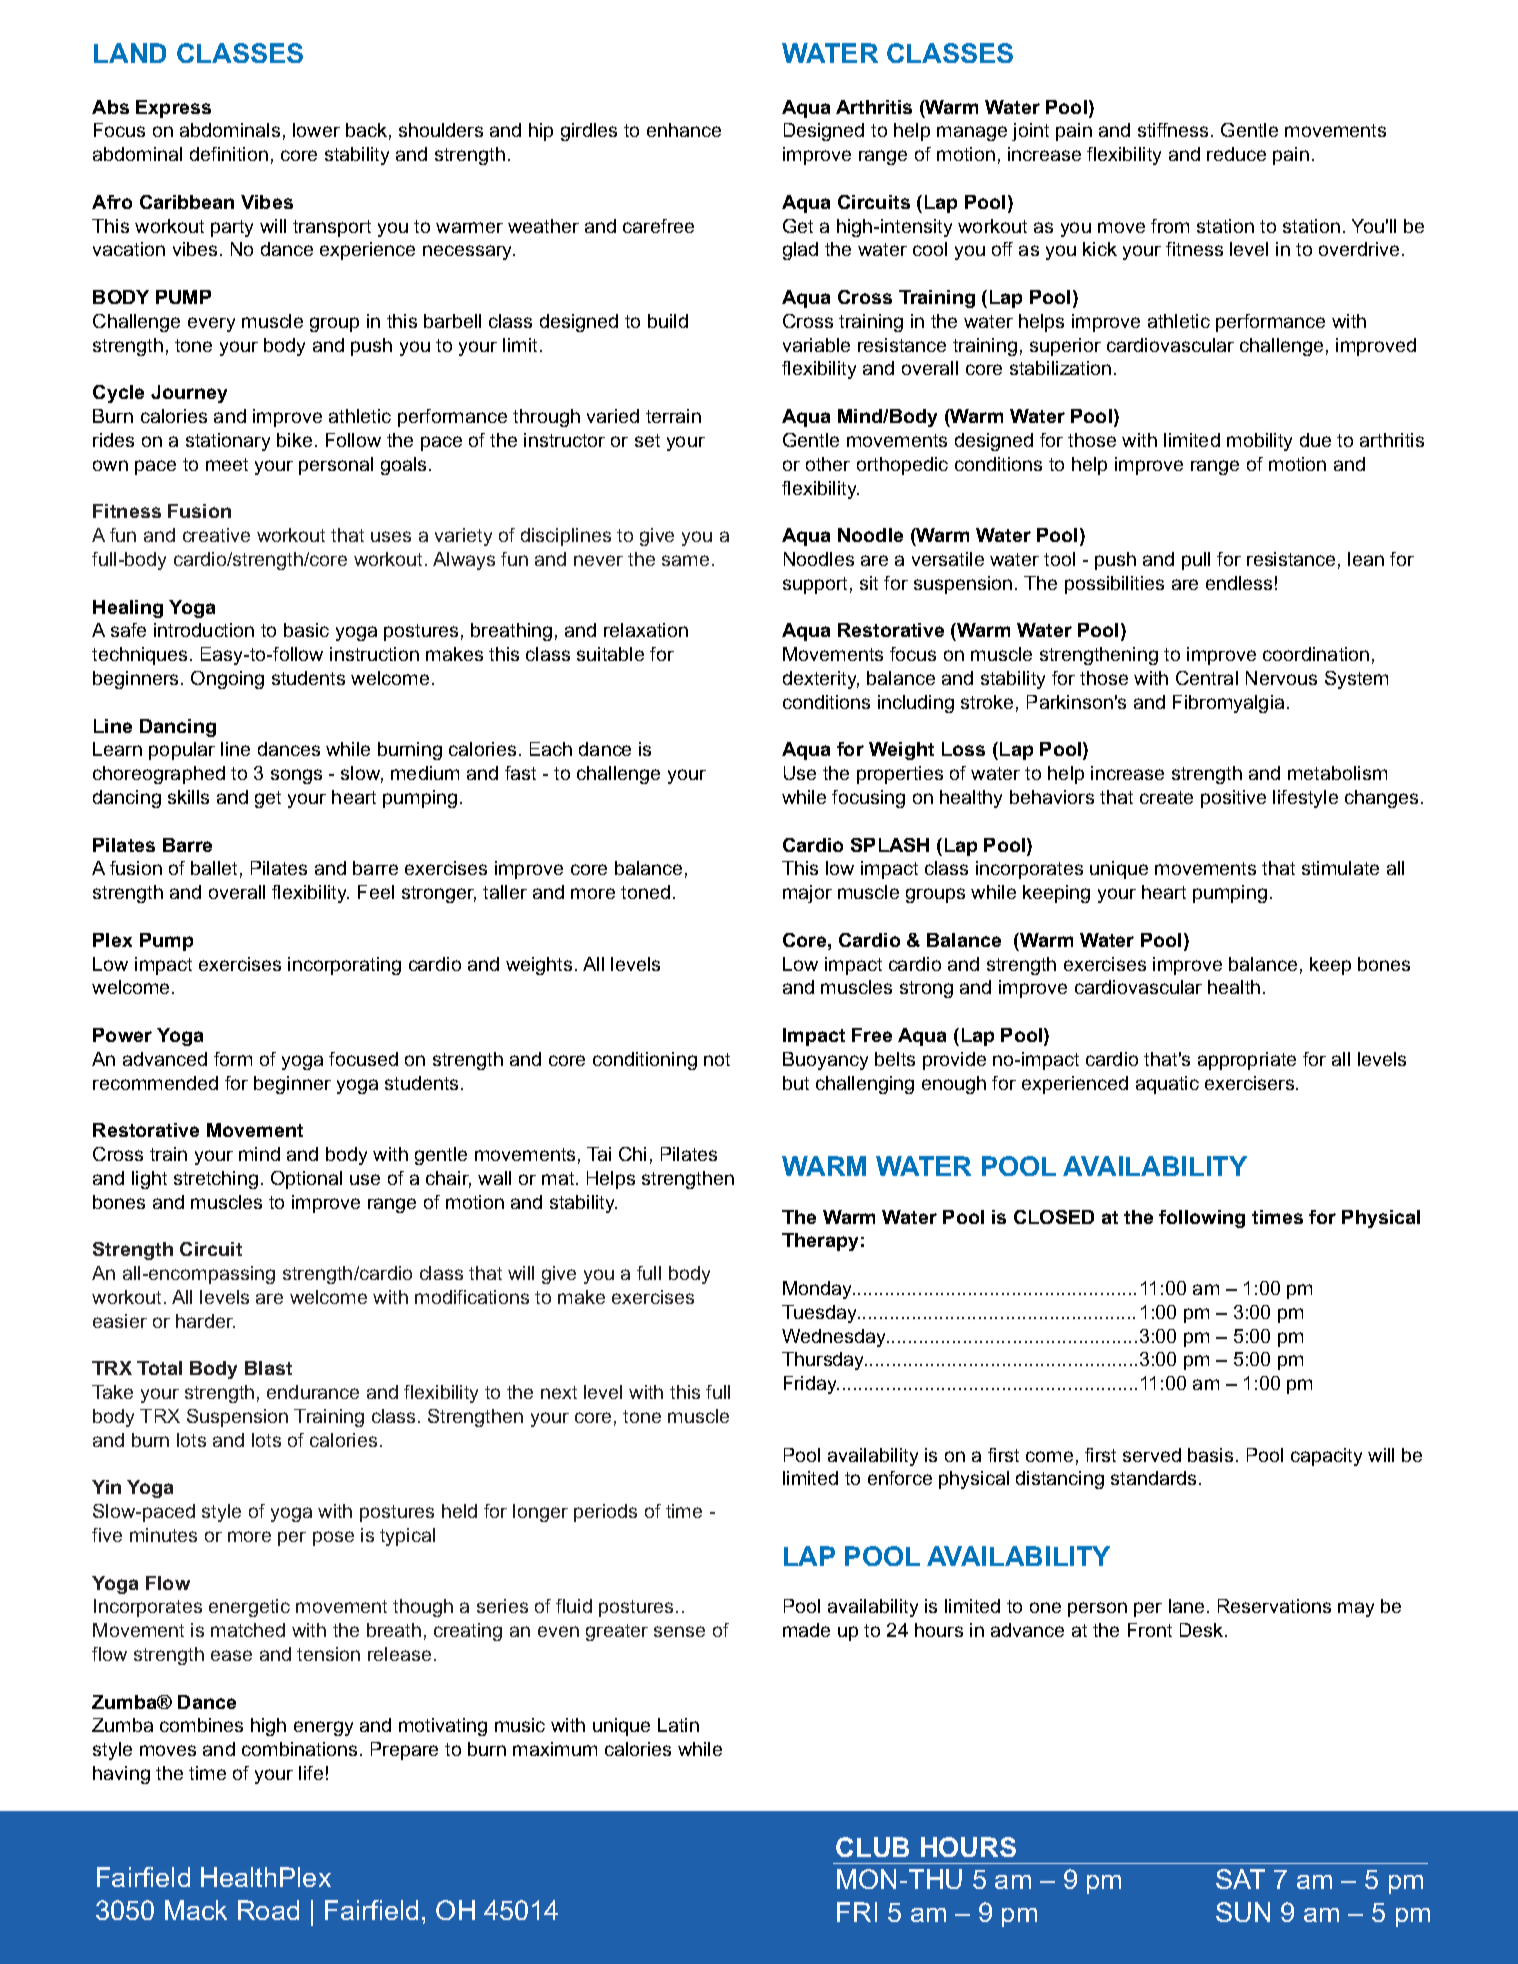  Describe the element at coordinates (1210, 1455) in the document. I see `basis` at that location.
